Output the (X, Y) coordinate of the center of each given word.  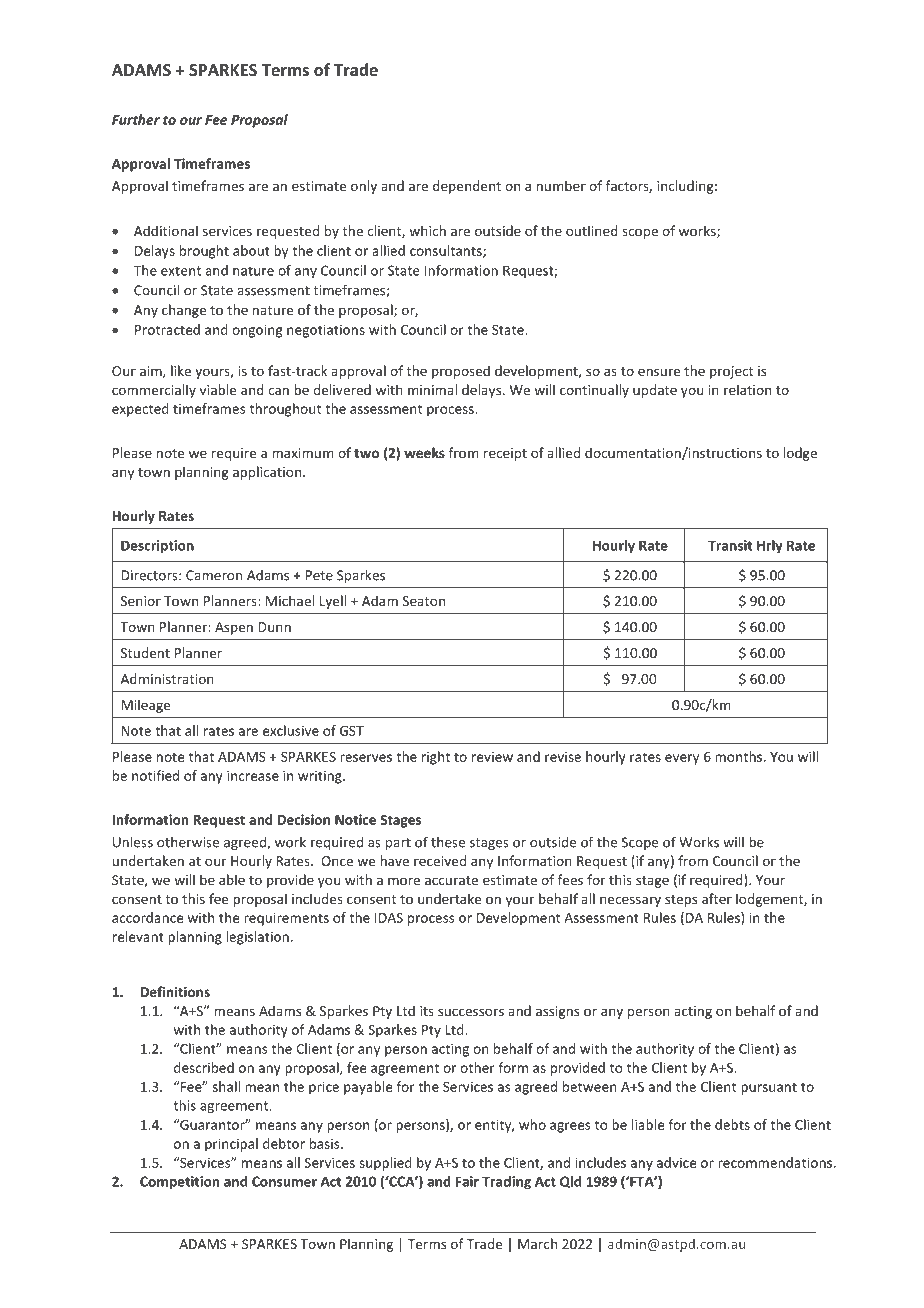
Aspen (234, 628)
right (436, 758)
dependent (467, 187)
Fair (467, 1181)
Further (136, 119)
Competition (179, 1183)
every (682, 759)
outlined (592, 230)
